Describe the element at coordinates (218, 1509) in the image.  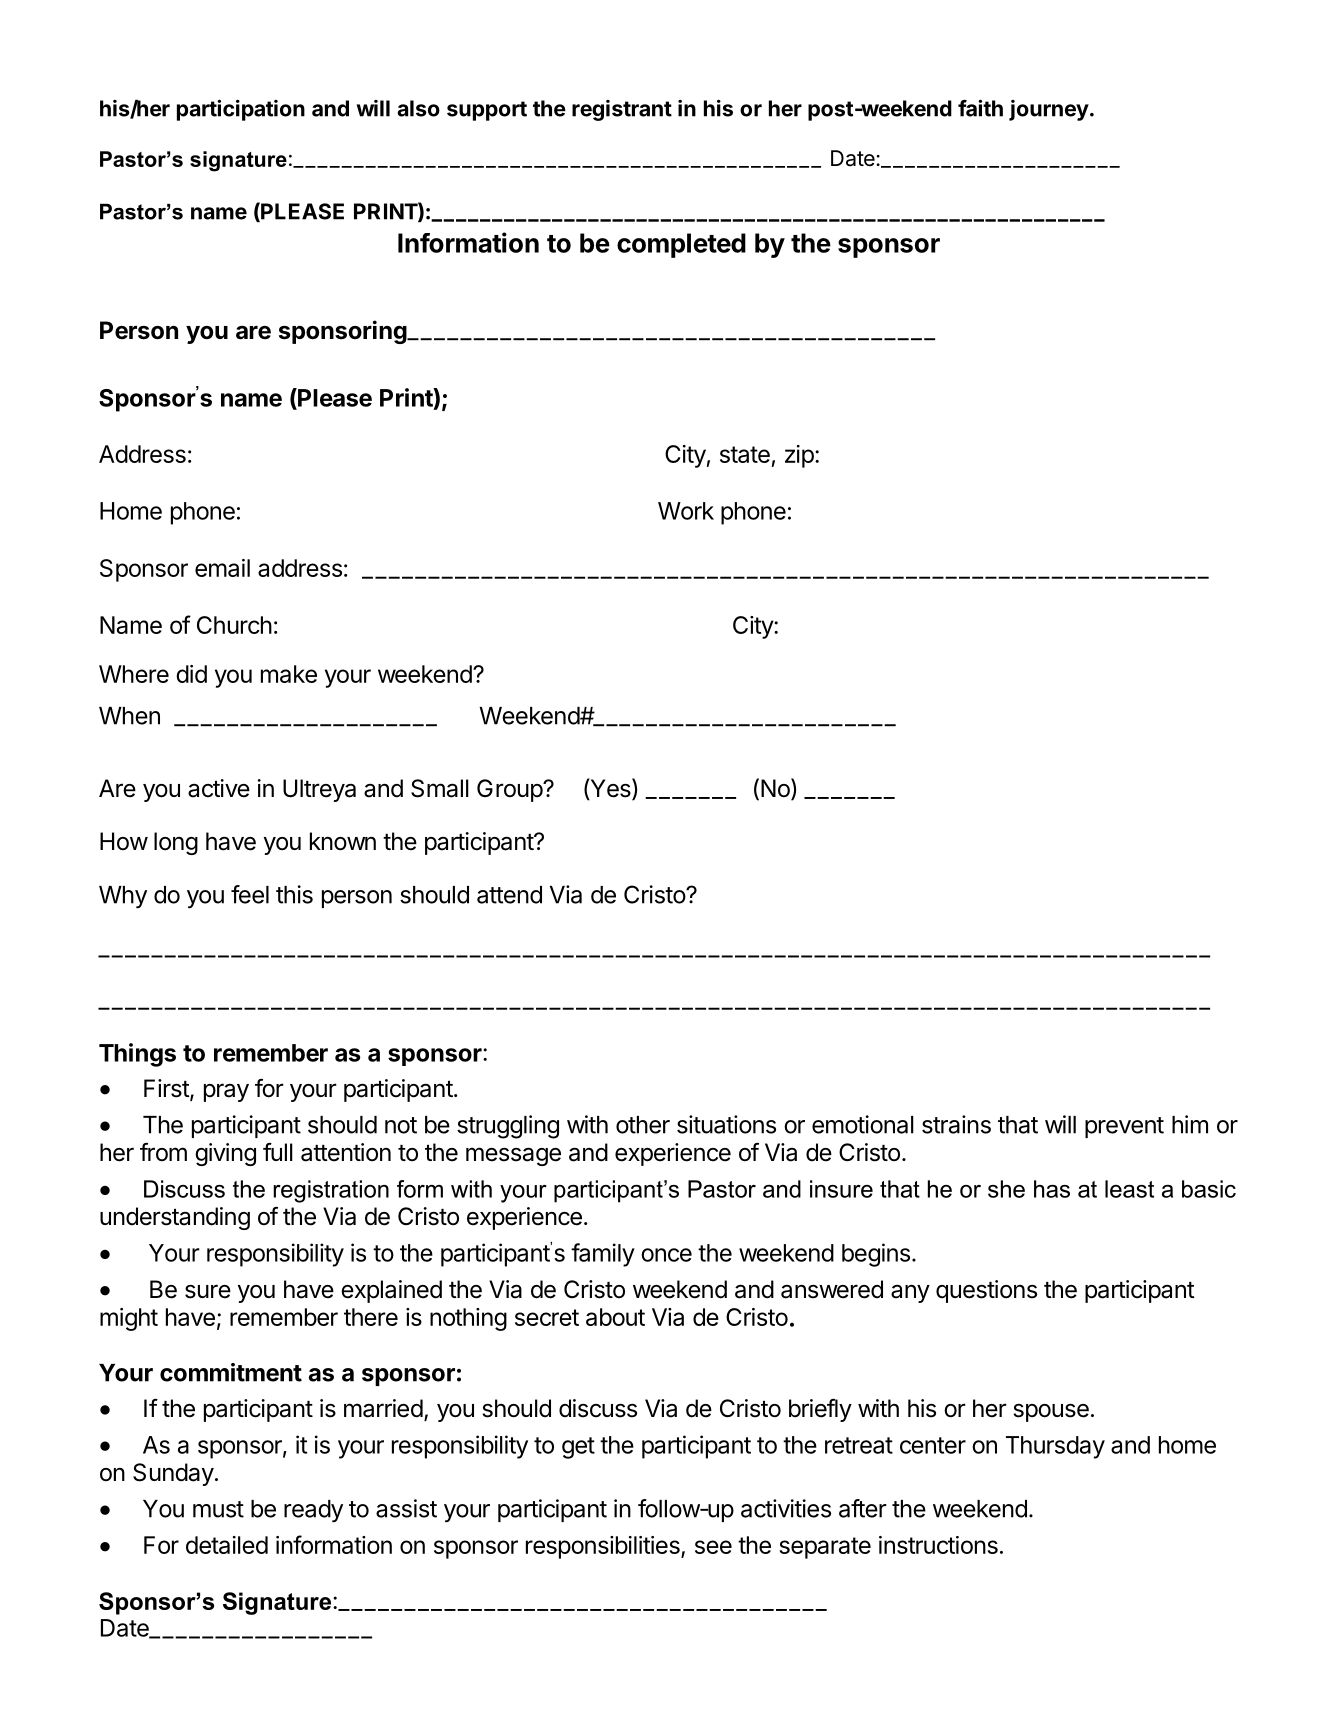
I see `must` at that location.
